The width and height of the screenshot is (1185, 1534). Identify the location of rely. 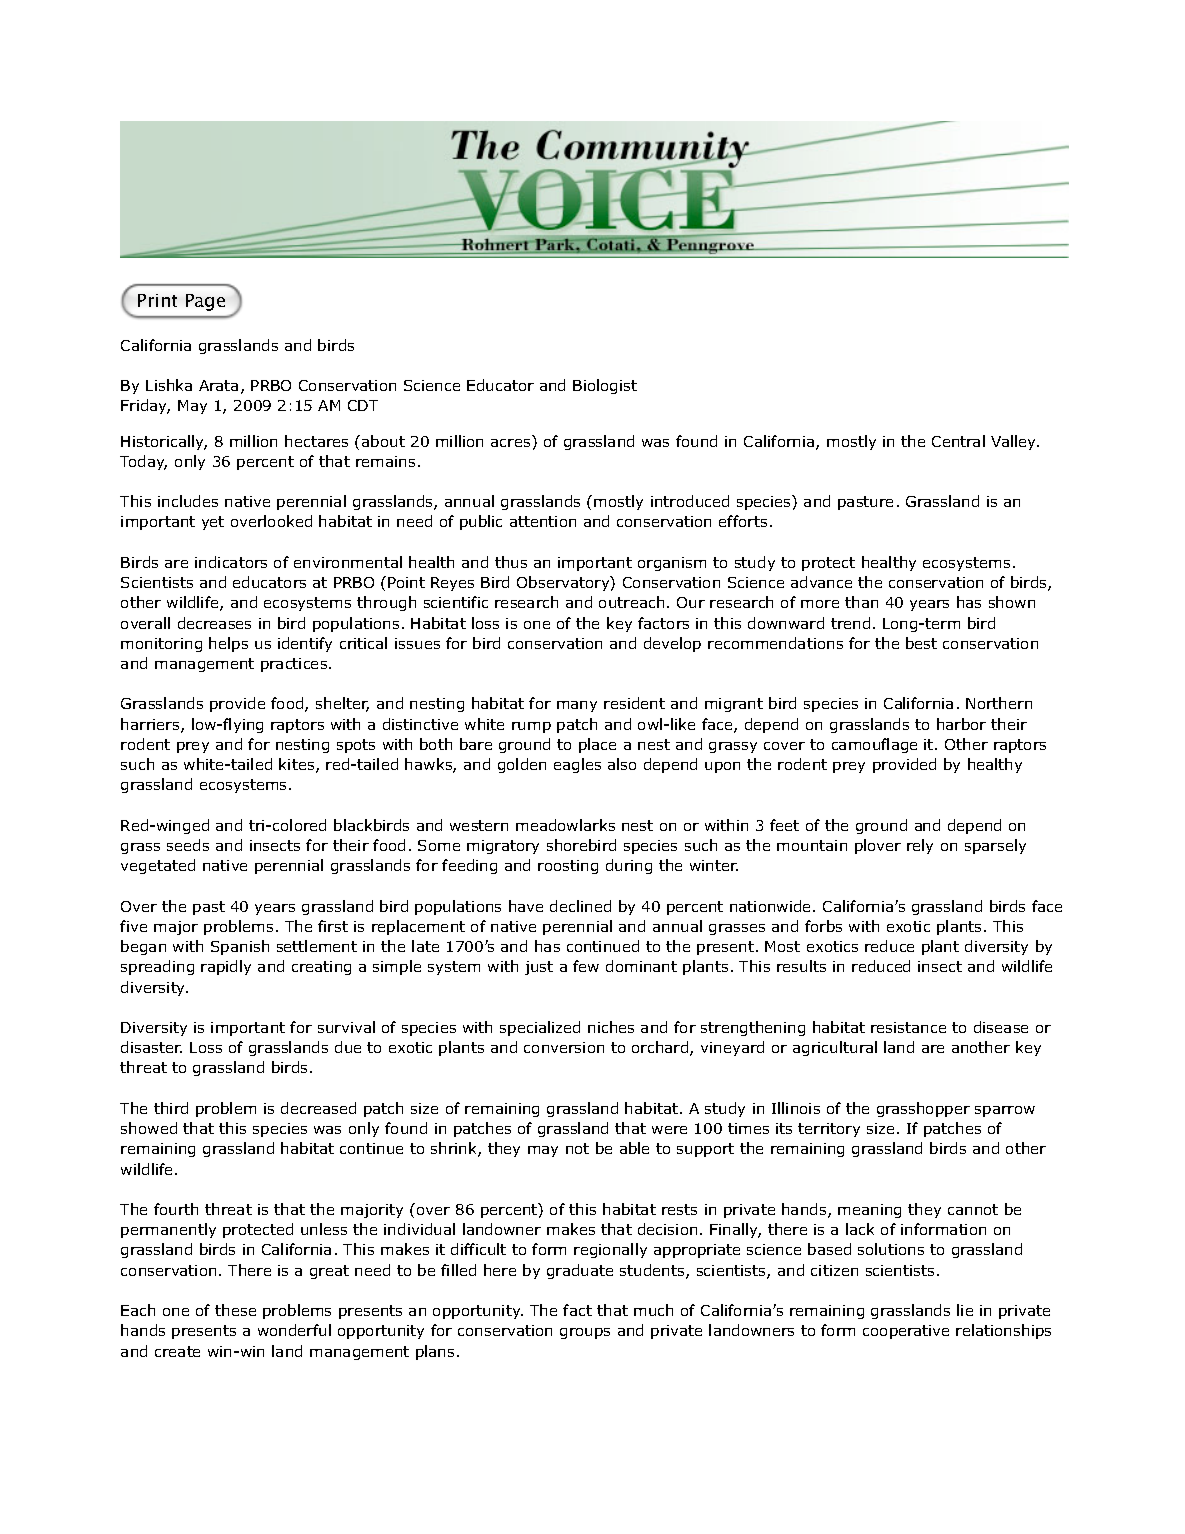
(920, 846).
